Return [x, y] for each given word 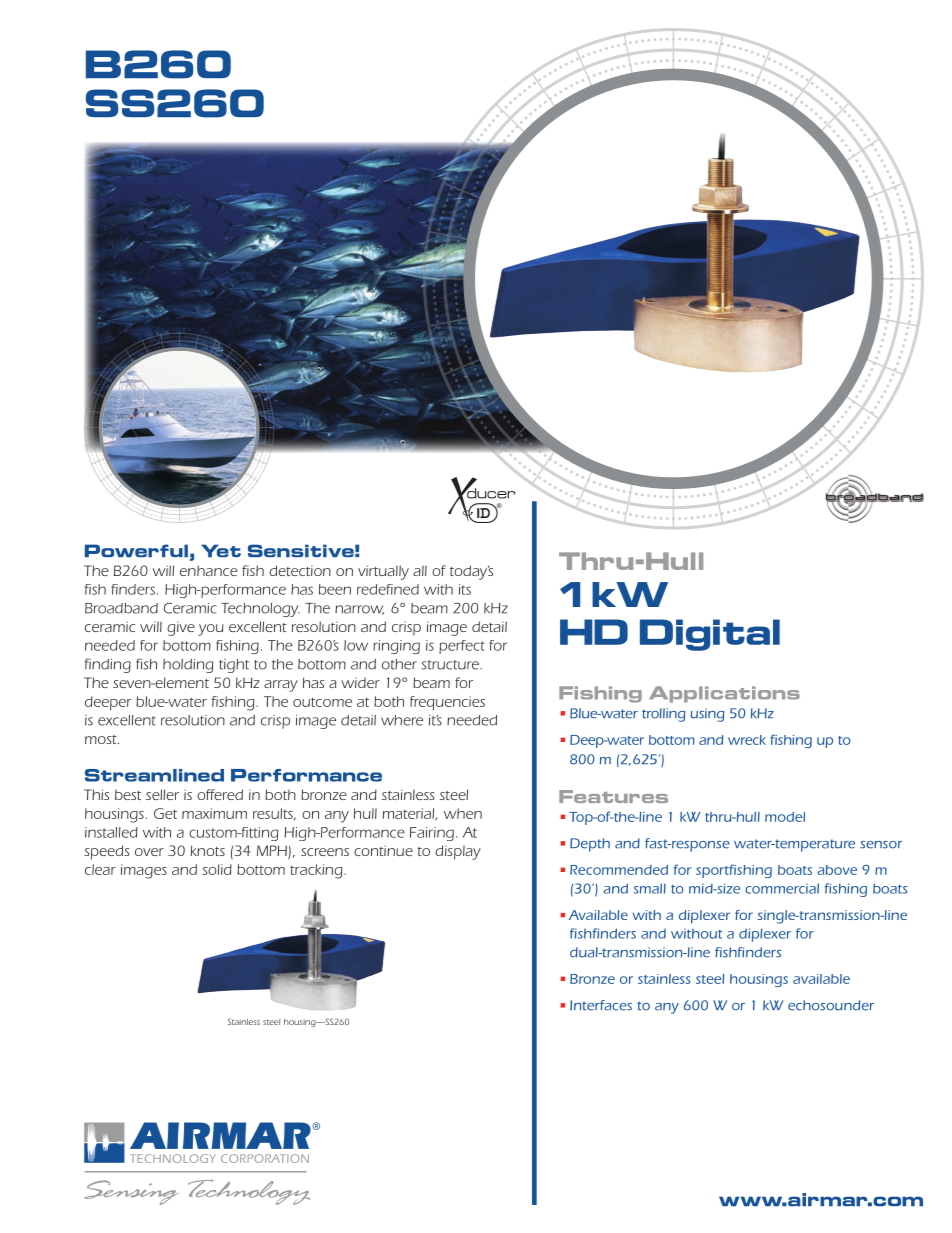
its [465, 589]
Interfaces [601, 1005]
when [463, 813]
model [785, 817]
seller [162, 794]
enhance [209, 570]
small [650, 888]
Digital [710, 635]
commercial [782, 888]
